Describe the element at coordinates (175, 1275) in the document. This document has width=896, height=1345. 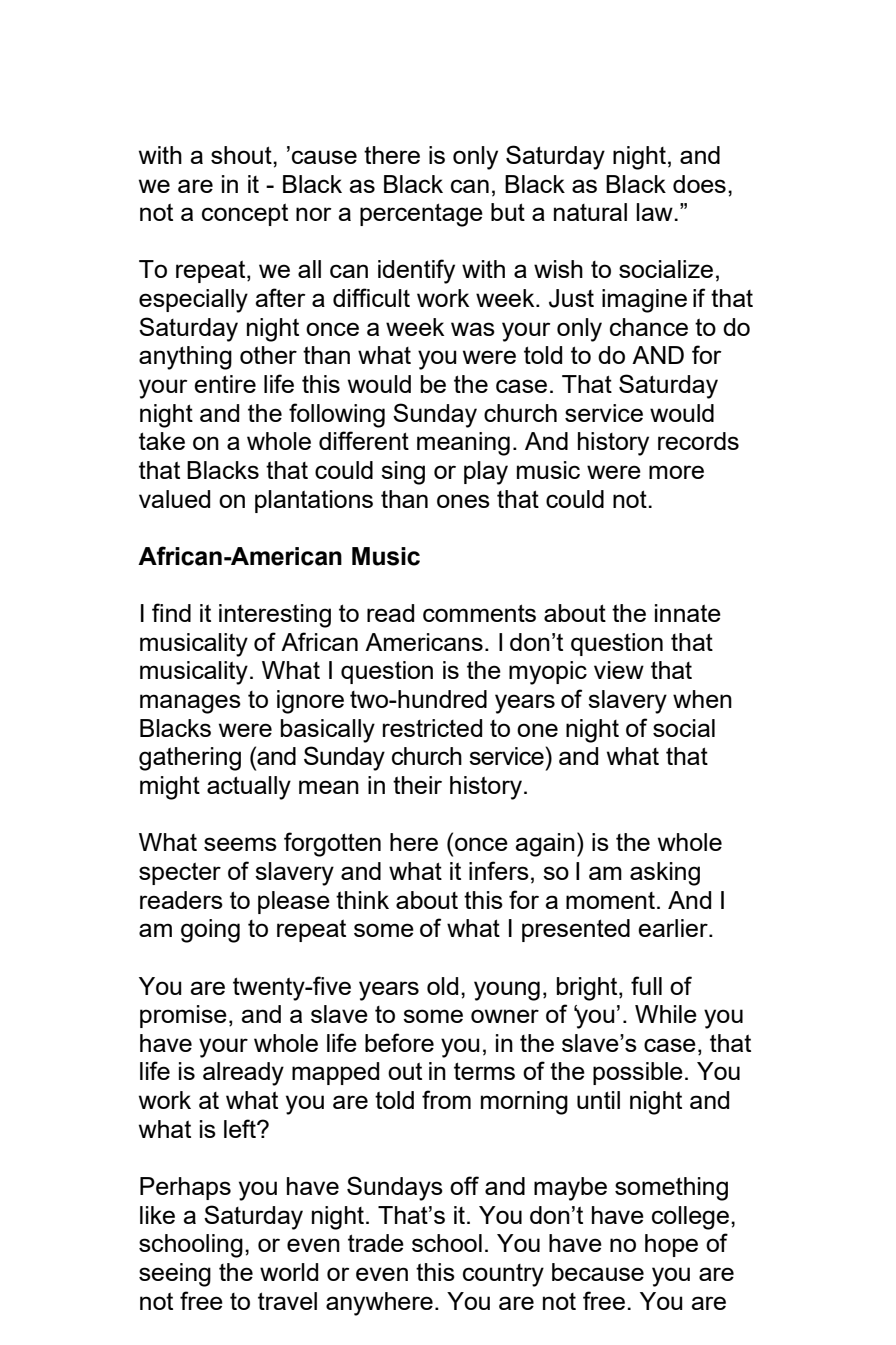
I see `seeing` at that location.
